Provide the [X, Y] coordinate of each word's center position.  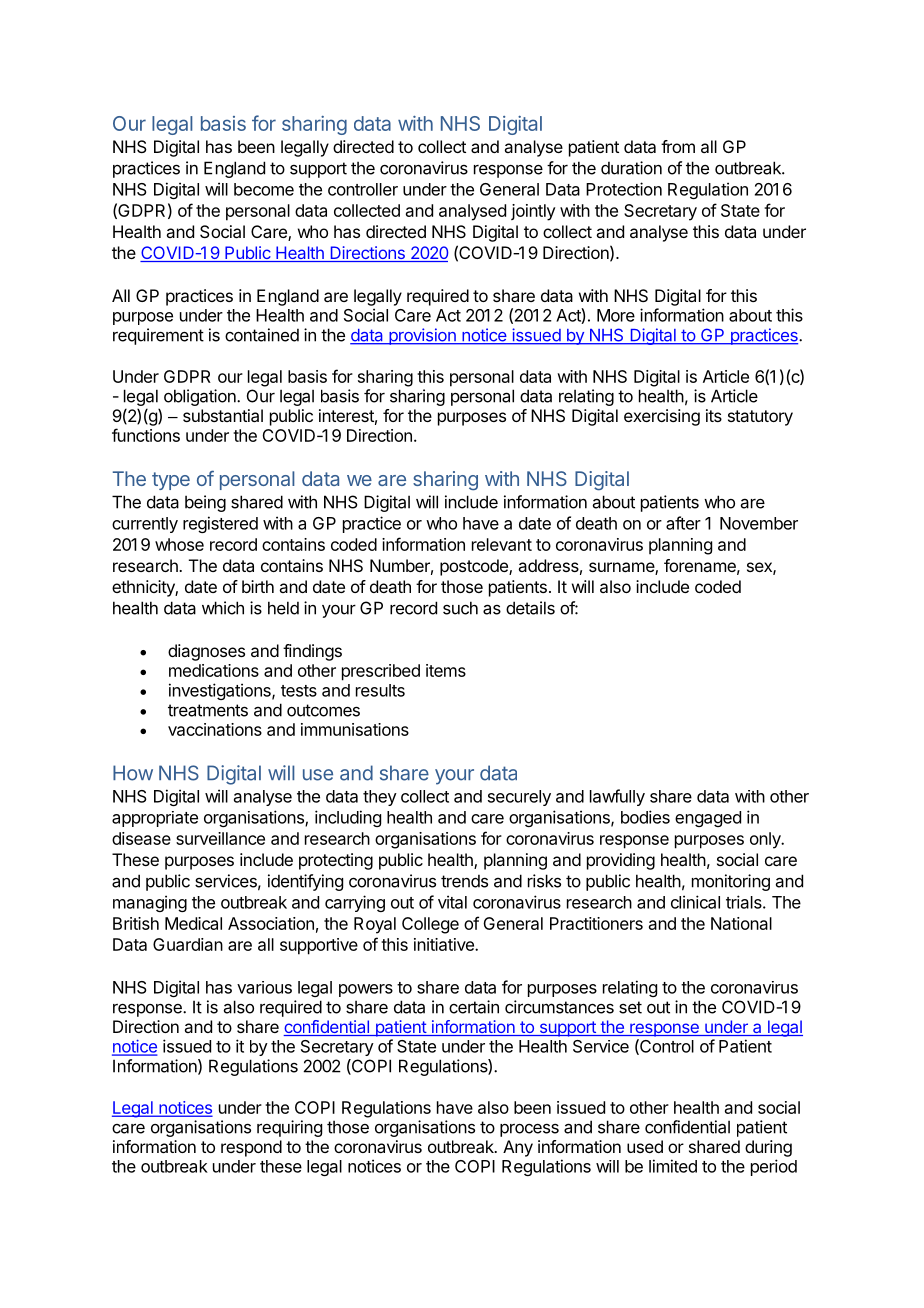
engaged [708, 819]
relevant [502, 544]
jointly [533, 212]
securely [519, 798]
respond [251, 1148]
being [205, 503]
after [683, 523]
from [678, 146]
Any [518, 1148]
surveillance [220, 838]
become [264, 189]
